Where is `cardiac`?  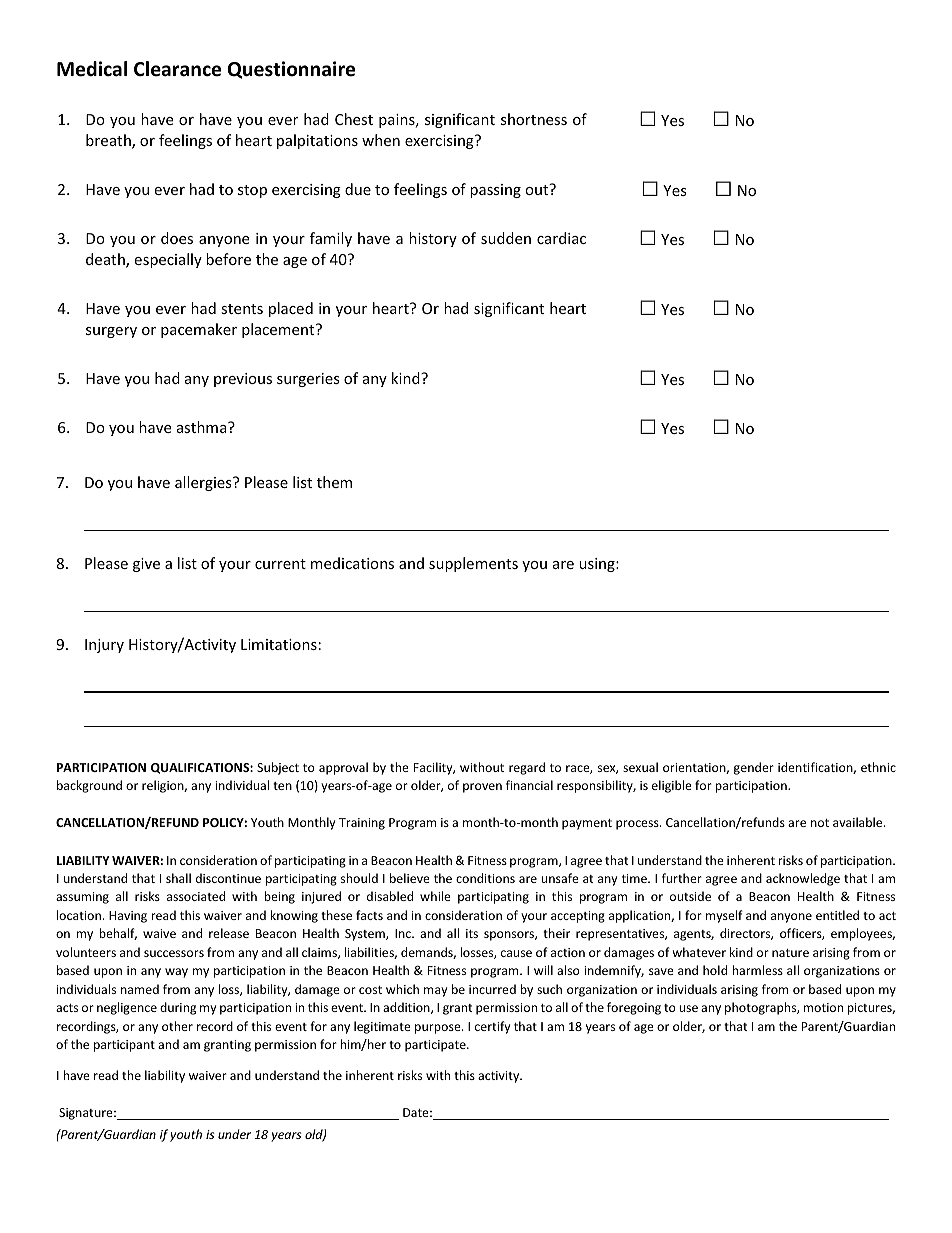 cardiac is located at coordinates (561, 238).
